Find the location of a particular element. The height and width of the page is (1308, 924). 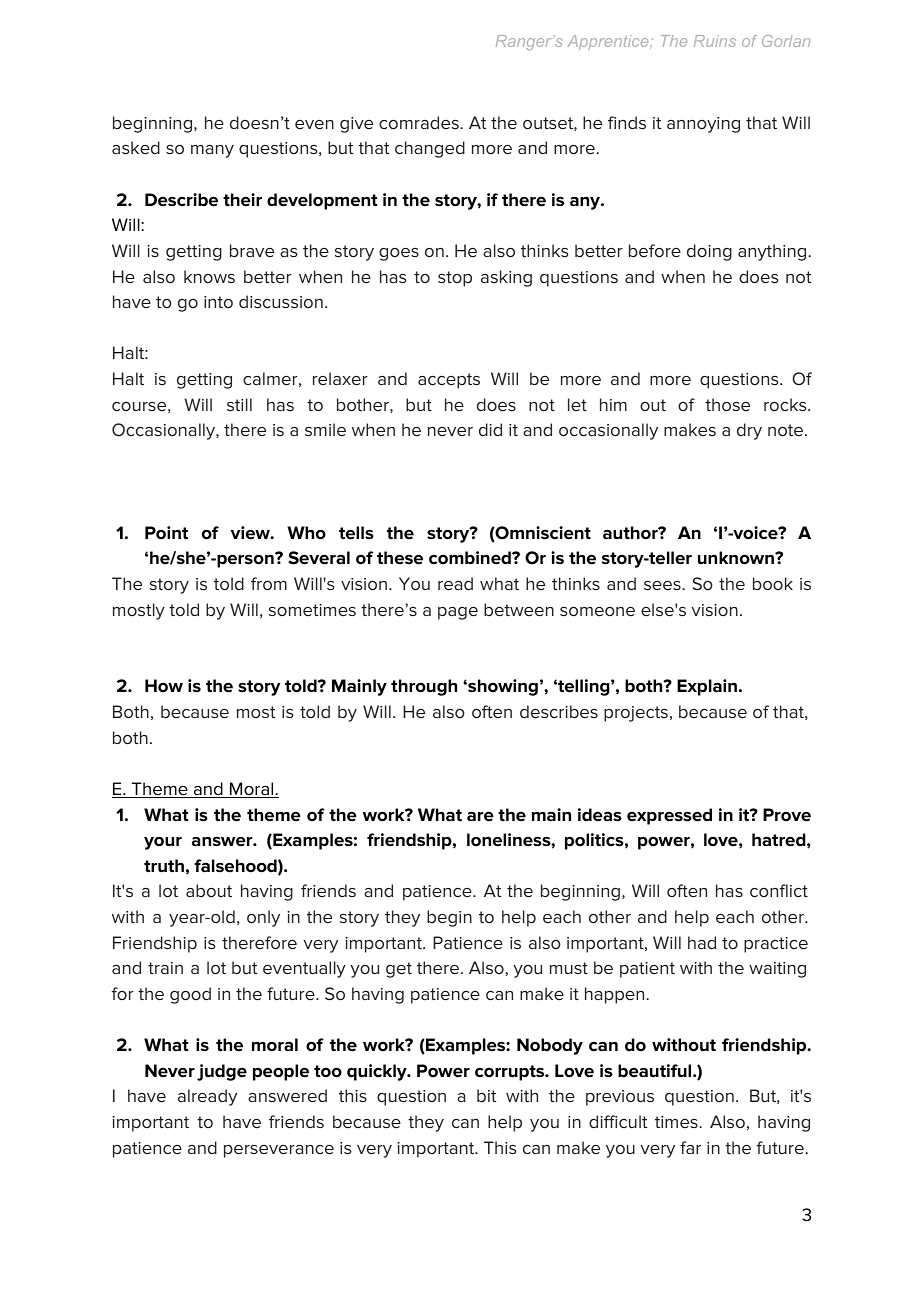

from is located at coordinates (269, 583).
